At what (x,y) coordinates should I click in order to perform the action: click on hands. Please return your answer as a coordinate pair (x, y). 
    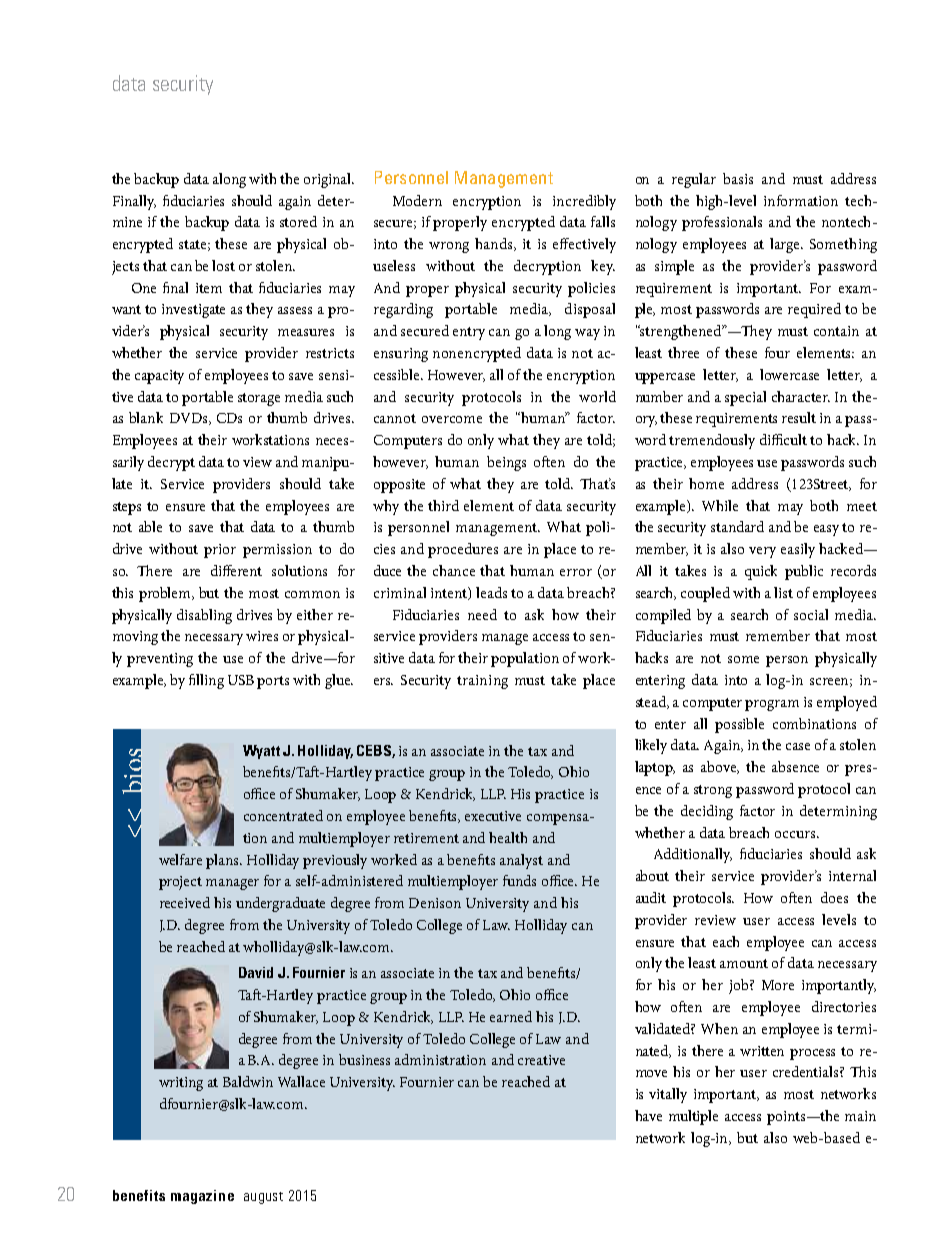
    Looking at the image, I should click on (495, 244).
